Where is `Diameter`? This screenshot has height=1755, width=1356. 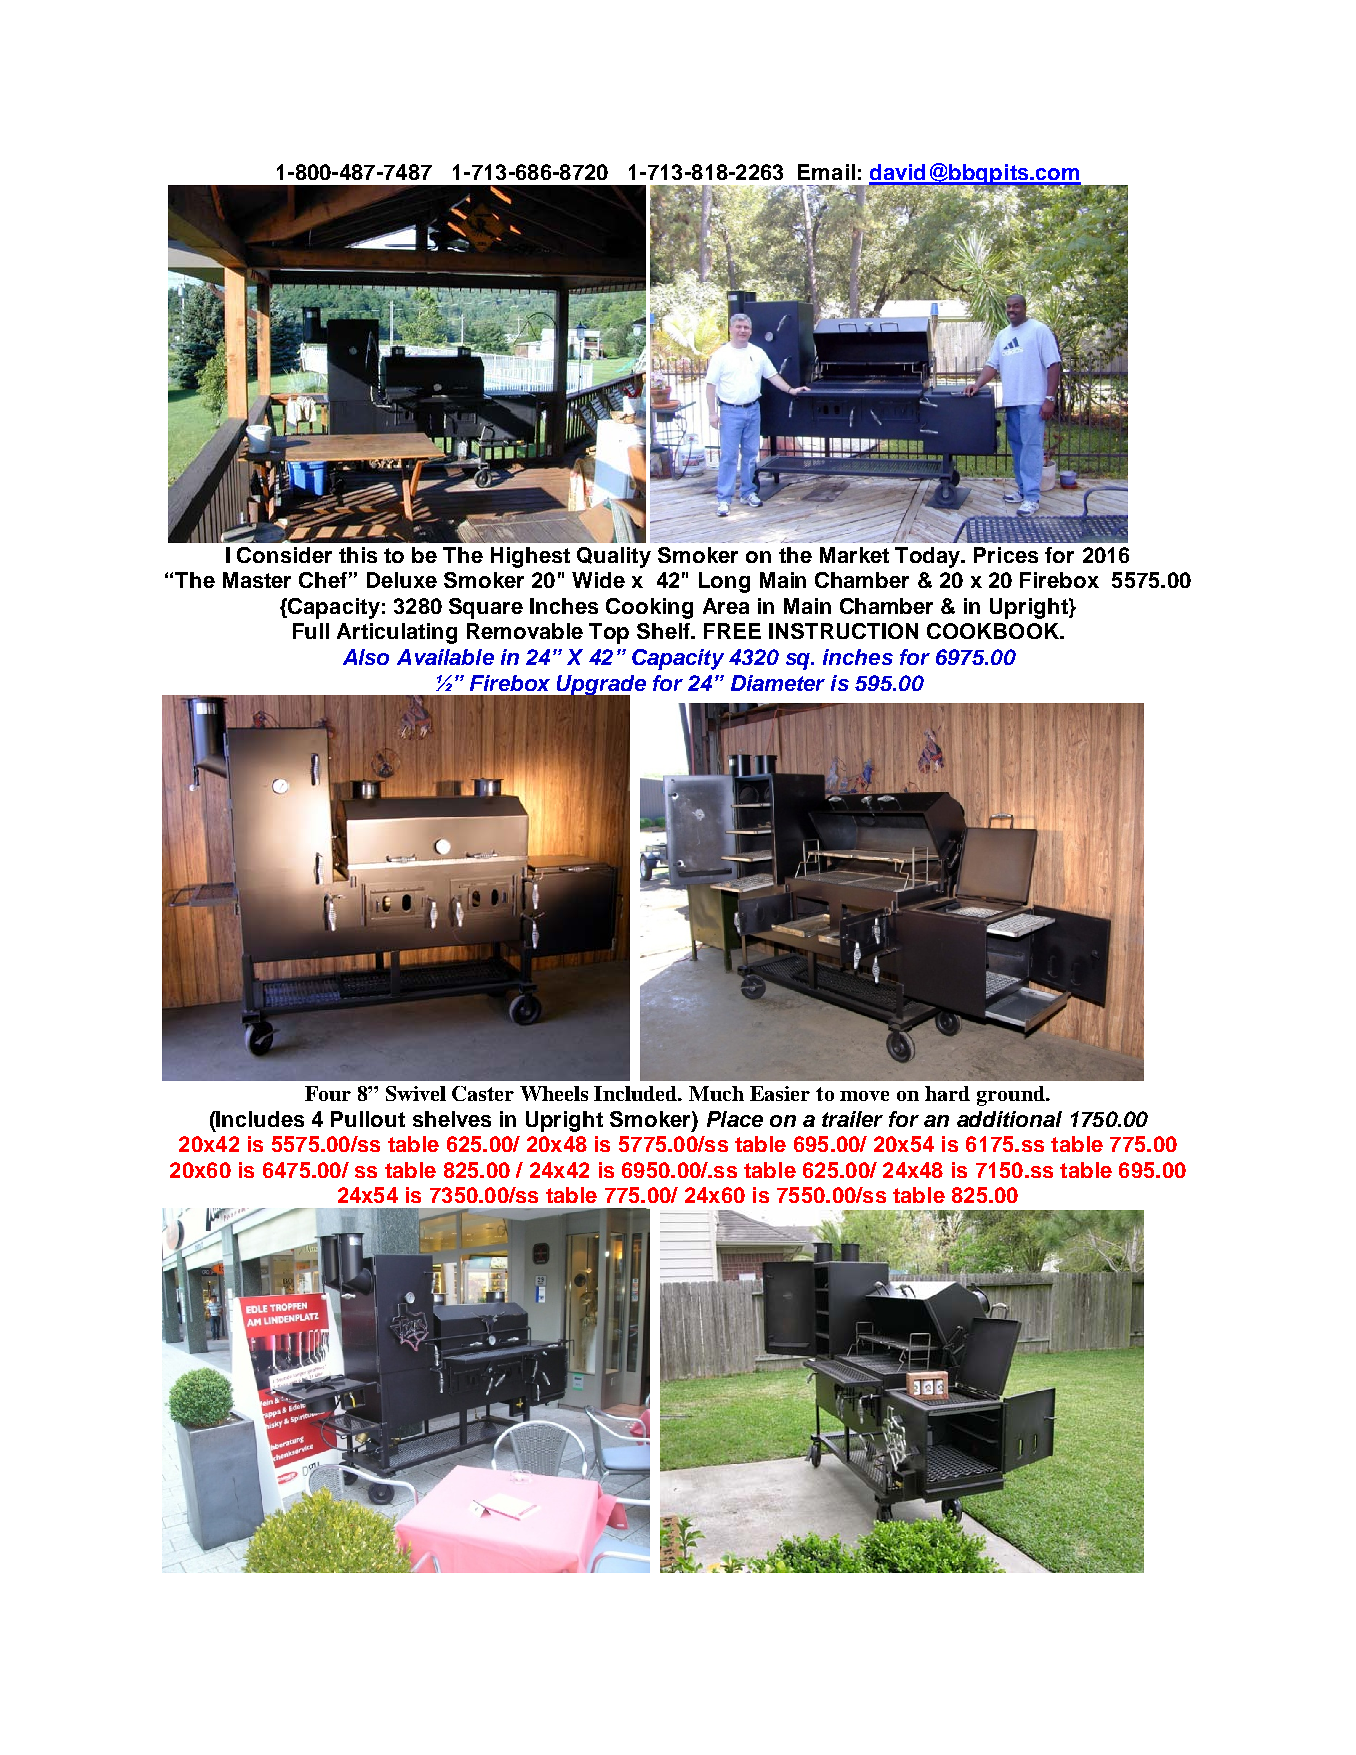 Diameter is located at coordinates (778, 683).
